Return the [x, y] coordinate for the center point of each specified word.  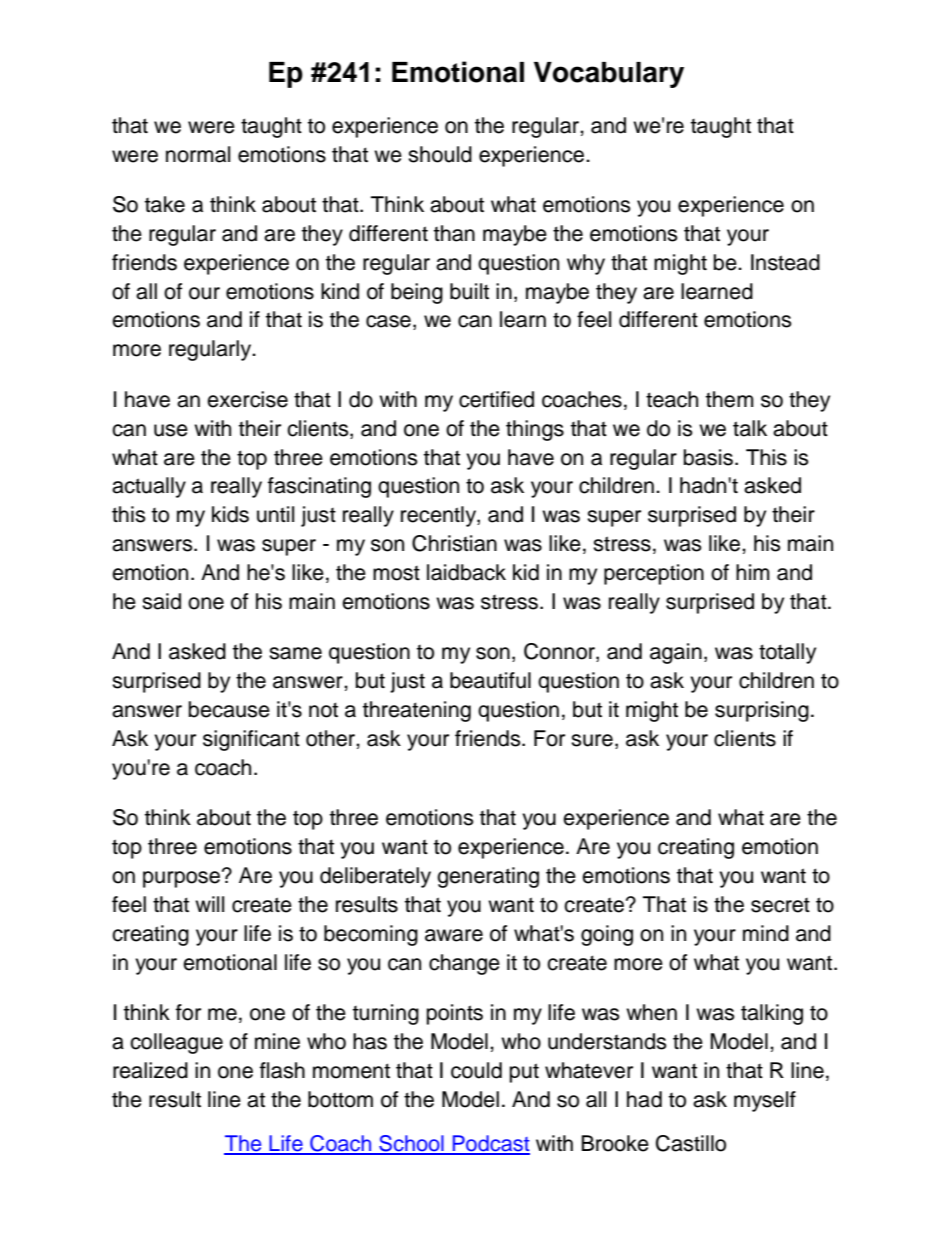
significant [251, 740]
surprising [762, 711]
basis [708, 457]
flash [282, 1070]
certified [496, 399]
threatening [417, 711]
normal [198, 154]
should [440, 154]
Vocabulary [609, 75]
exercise [247, 399]
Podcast [490, 1144]
